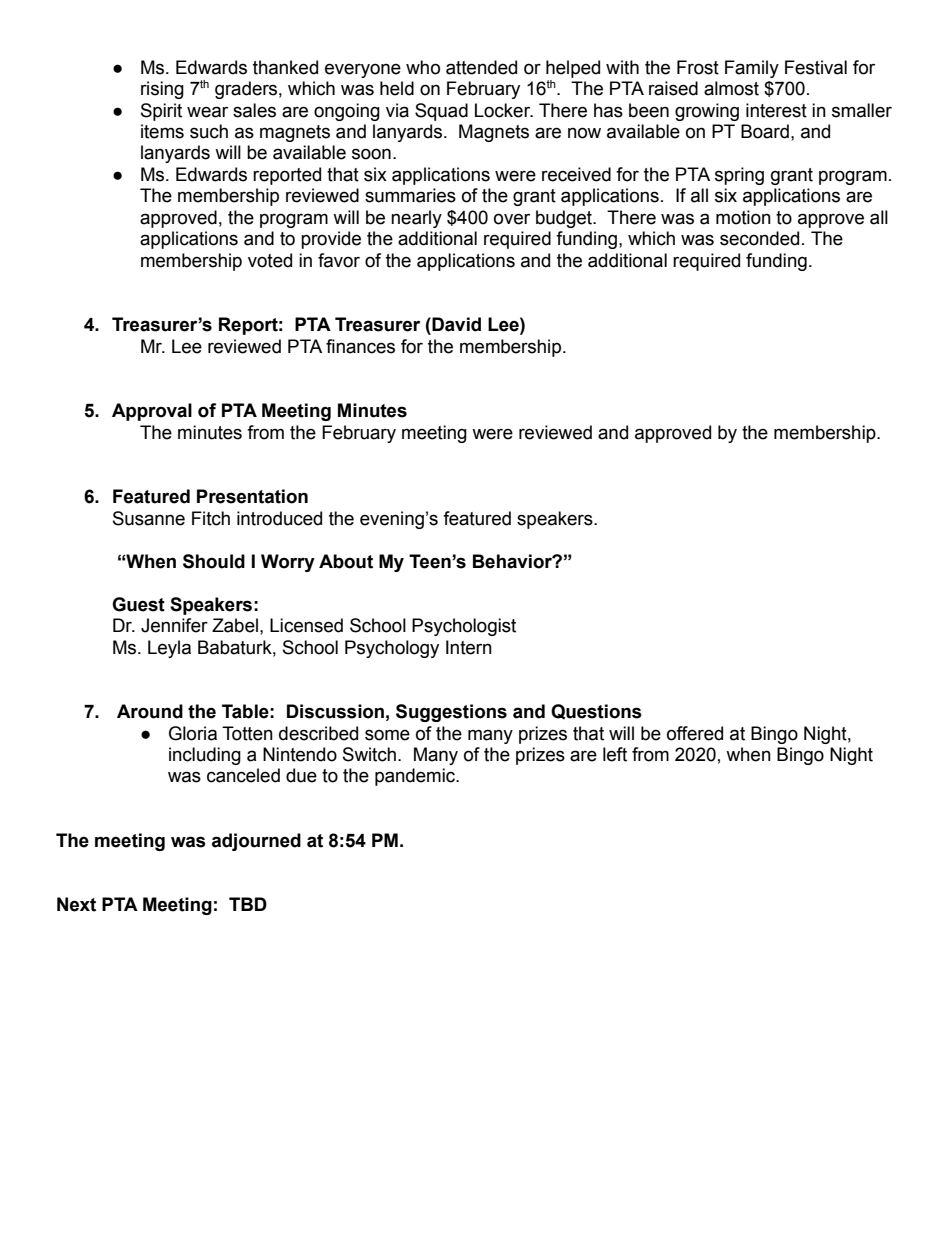 The width and height of the document is (952, 1233). Describe the element at coordinates (416, 777) in the document. I see `pandemic` at that location.
